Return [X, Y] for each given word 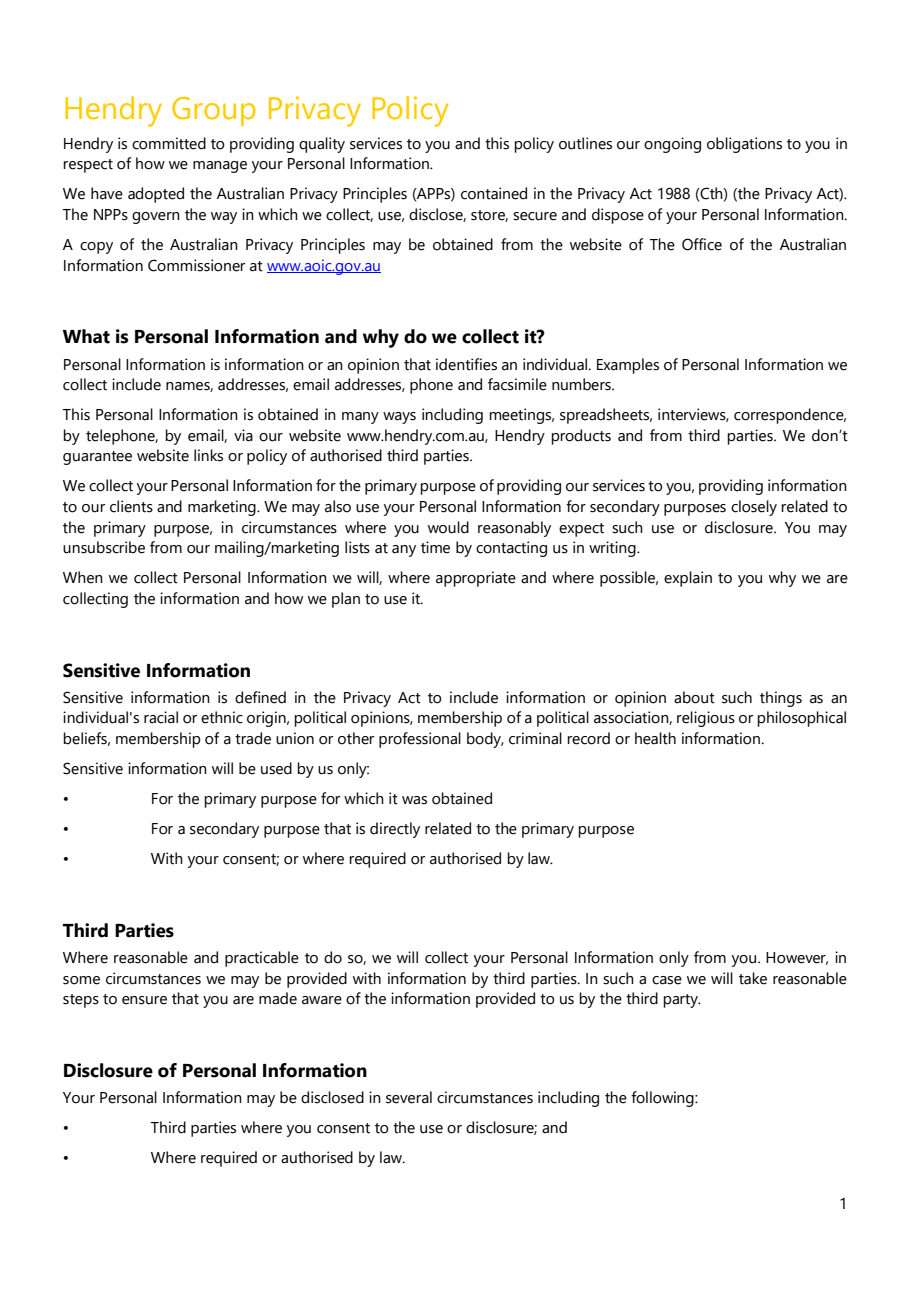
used [276, 768]
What [86, 336]
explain [688, 579]
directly [395, 830]
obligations [744, 145]
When [83, 577]
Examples [628, 366]
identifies [466, 364]
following [663, 1099]
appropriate [476, 579]
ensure [144, 1000]
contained [494, 193]
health [655, 738]
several [409, 1097]
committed [169, 143]
